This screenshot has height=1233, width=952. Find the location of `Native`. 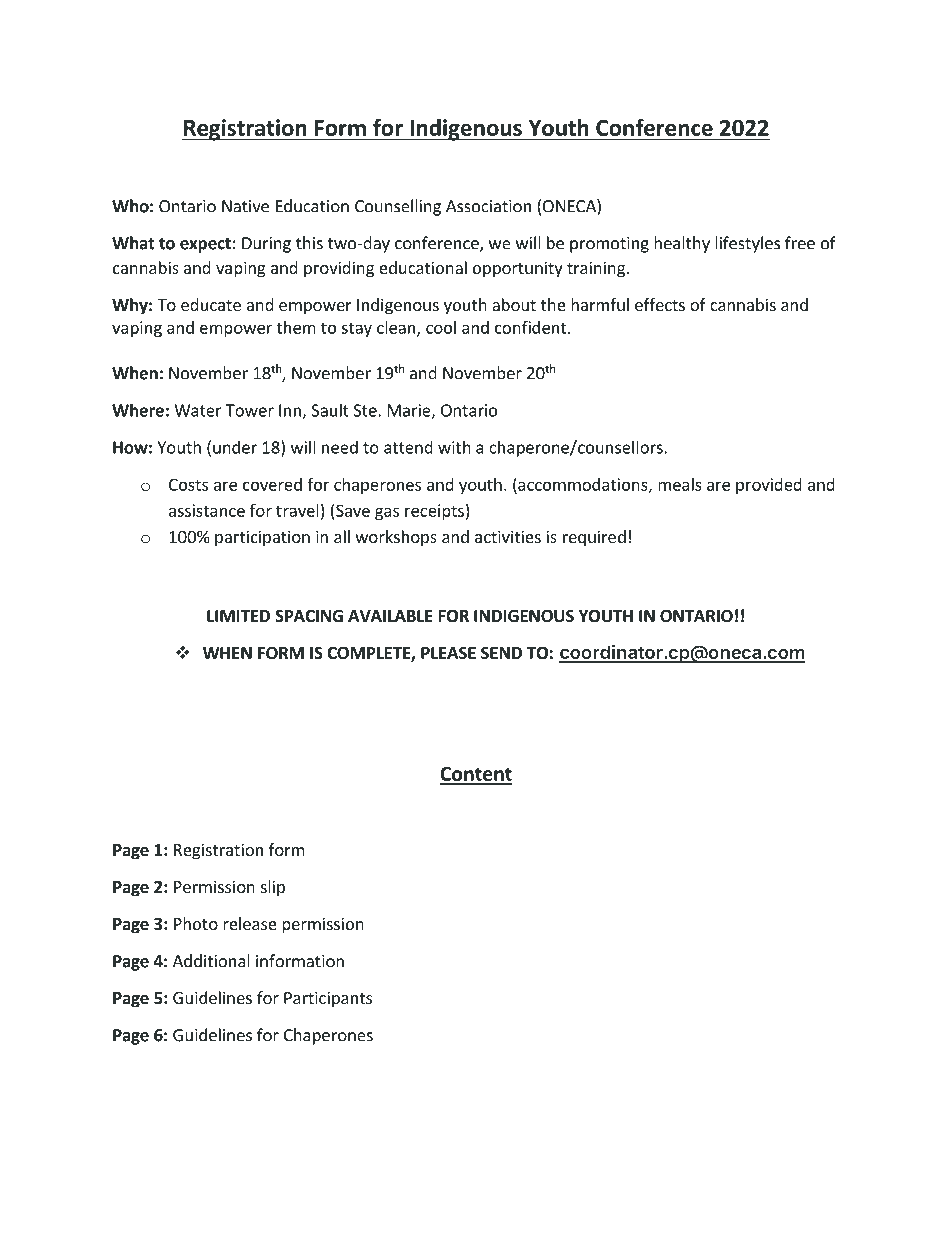

Native is located at coordinates (245, 206).
